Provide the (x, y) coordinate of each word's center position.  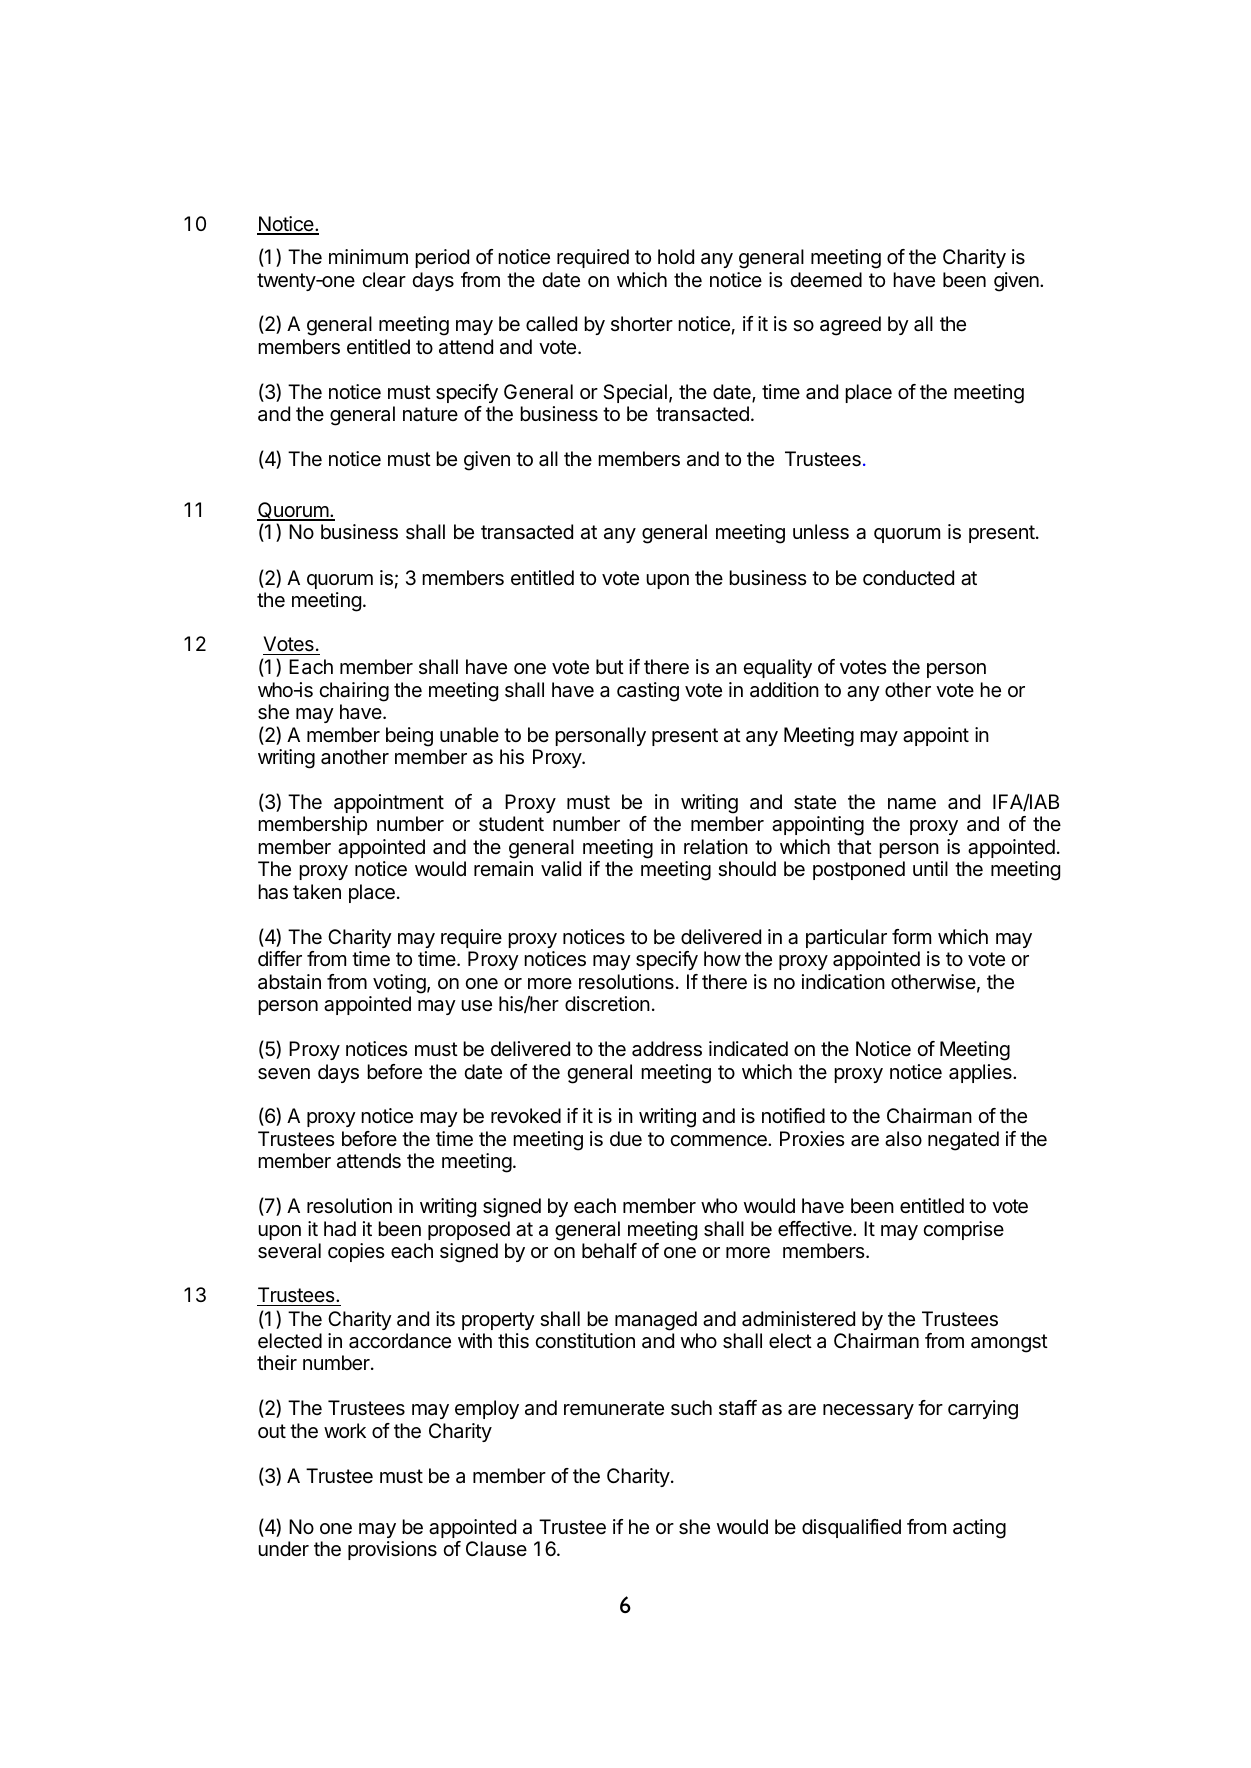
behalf (609, 1251)
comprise (963, 1230)
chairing (354, 692)
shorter (642, 323)
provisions (392, 1550)
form (911, 936)
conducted (908, 578)
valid (561, 869)
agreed (850, 326)
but (610, 666)
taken (317, 892)
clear (384, 280)
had (340, 1229)
